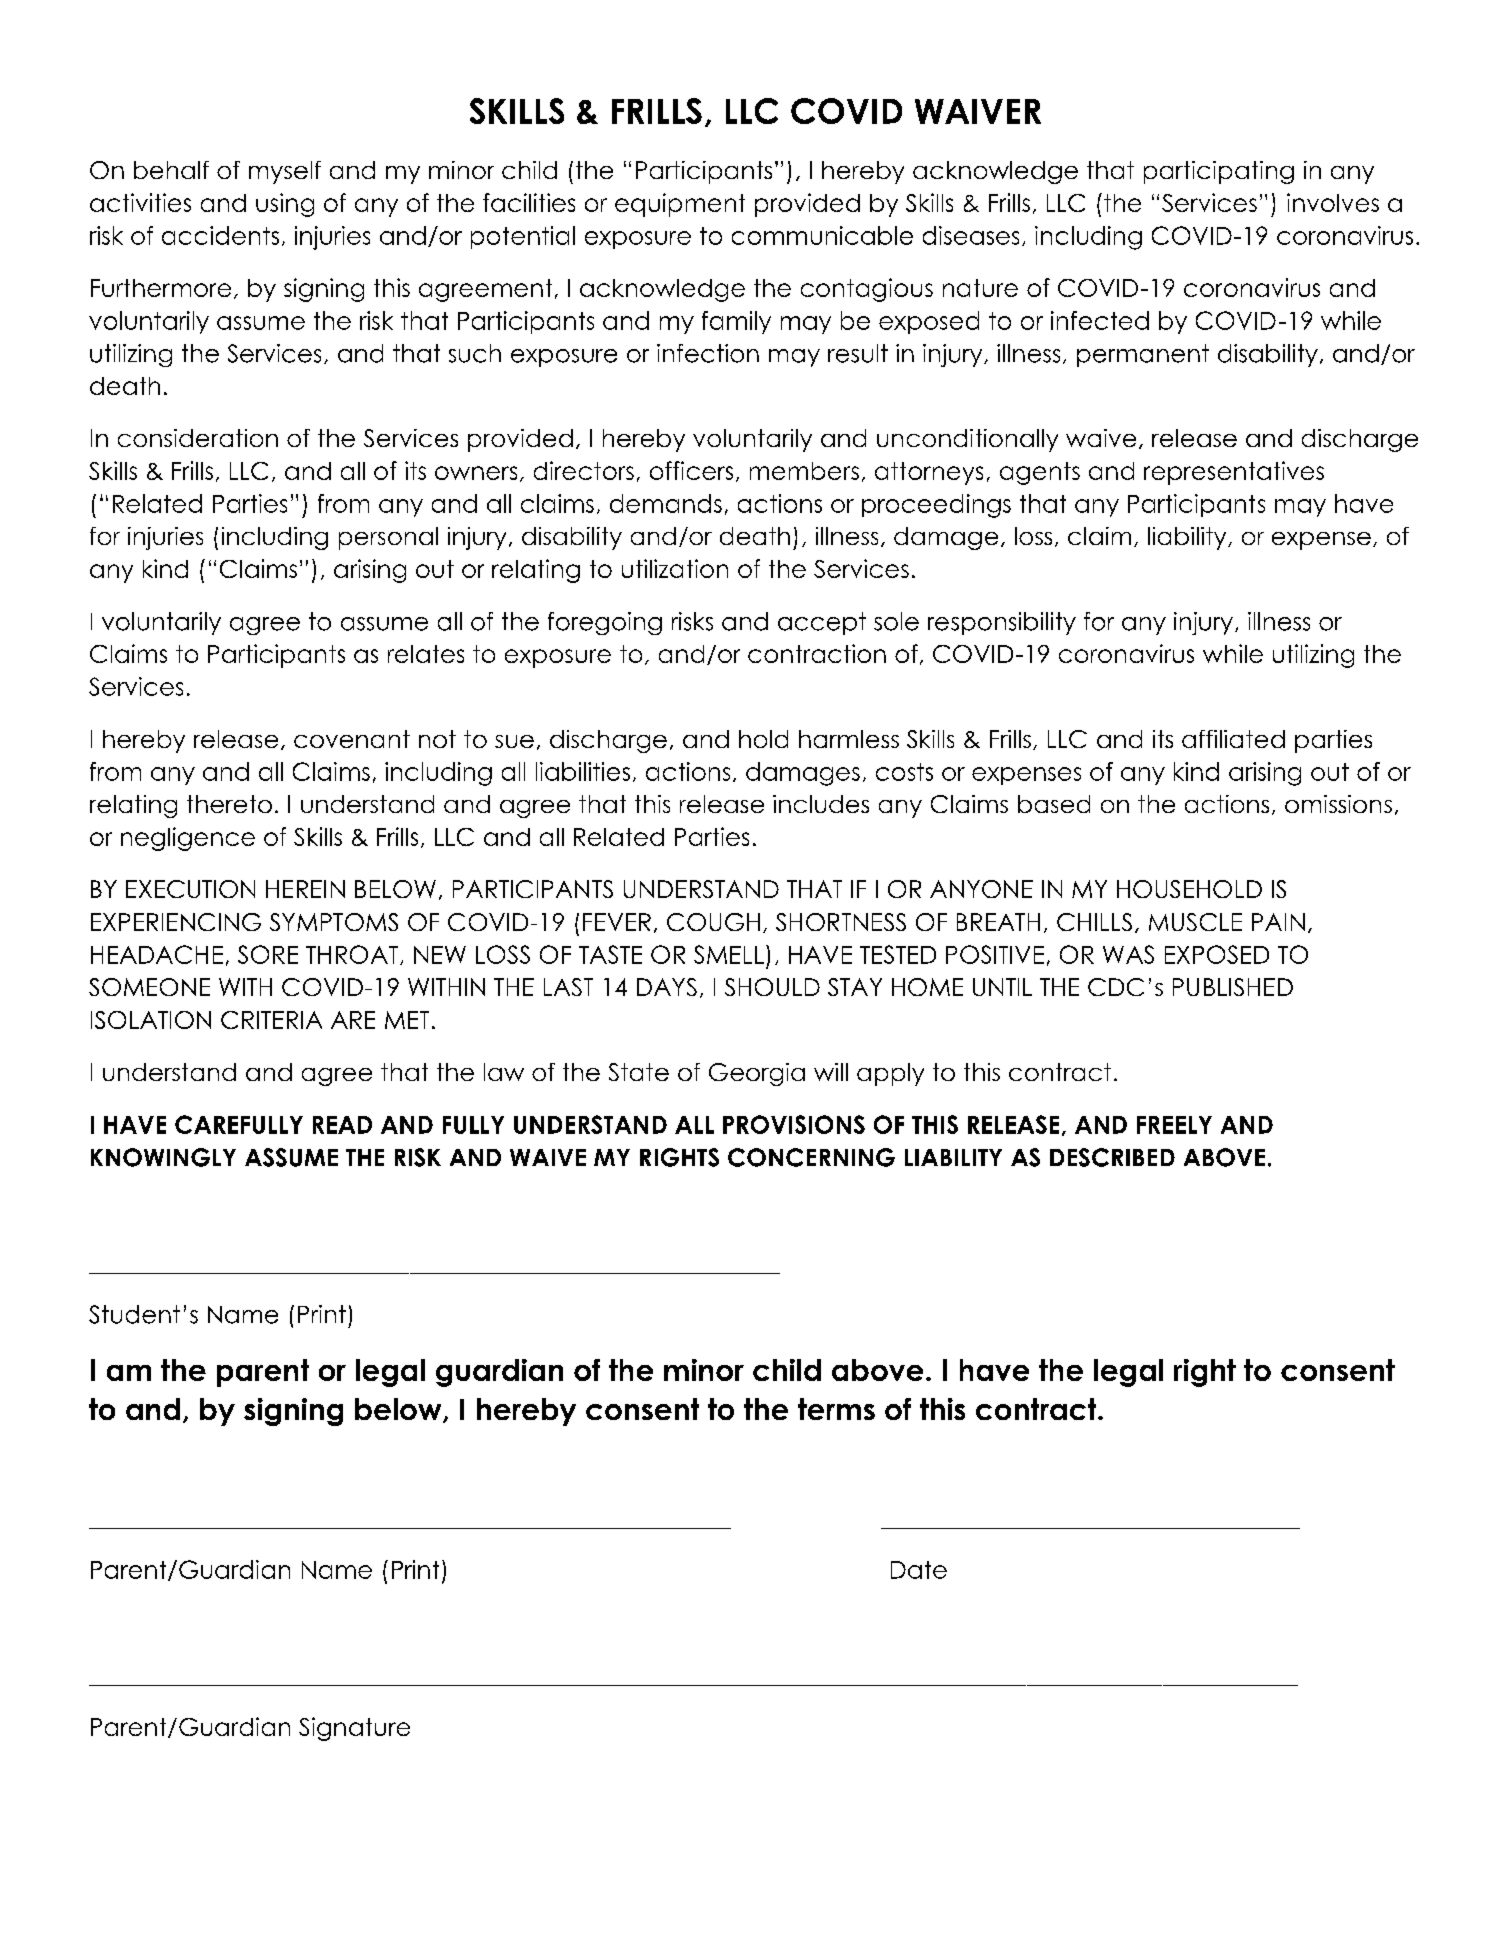  What do you see at coordinates (285, 205) in the image?
I see `using` at bounding box center [285, 205].
